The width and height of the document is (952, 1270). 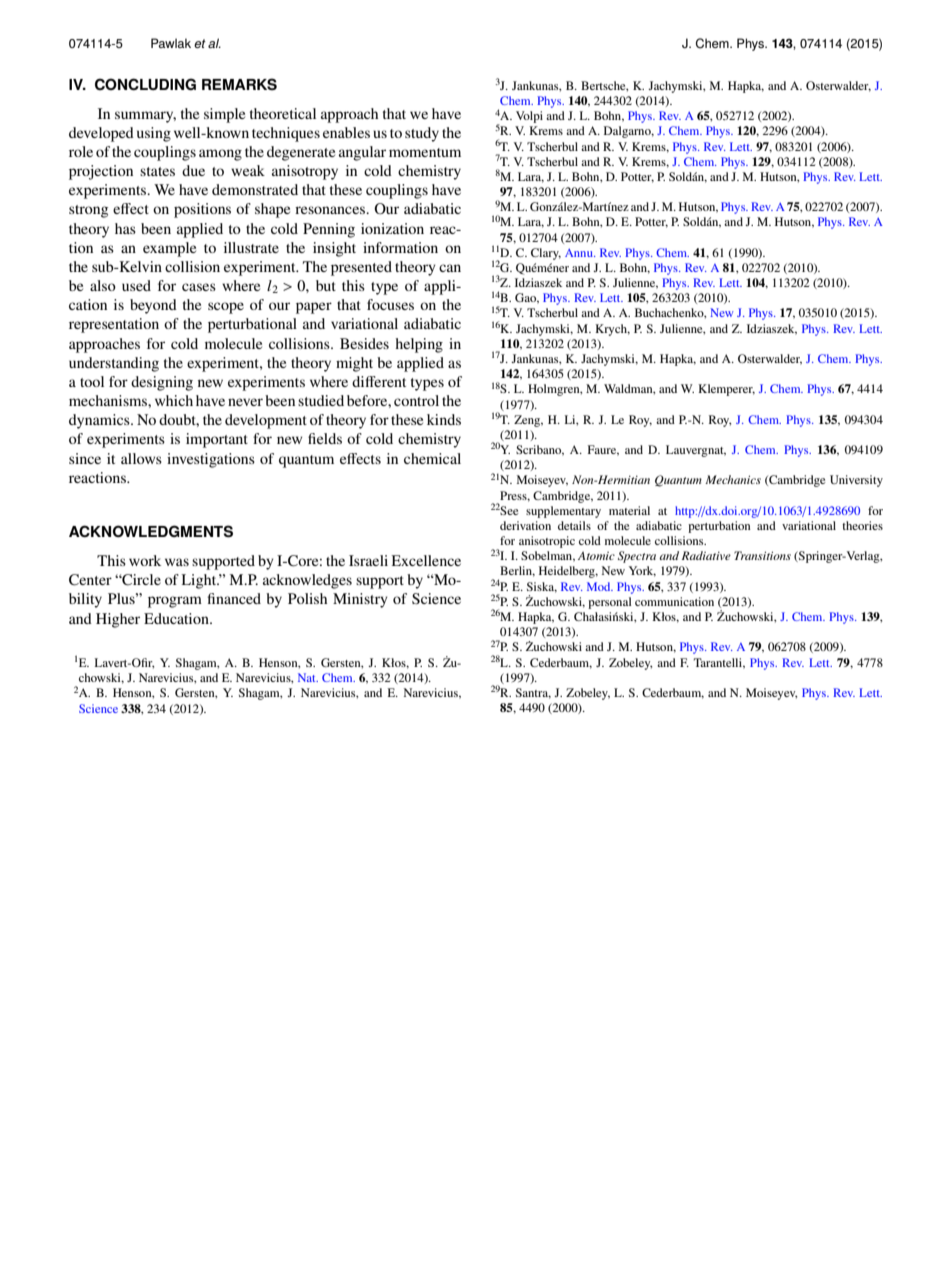 What do you see at coordinates (425, 152) in the document?
I see `momentum` at bounding box center [425, 152].
